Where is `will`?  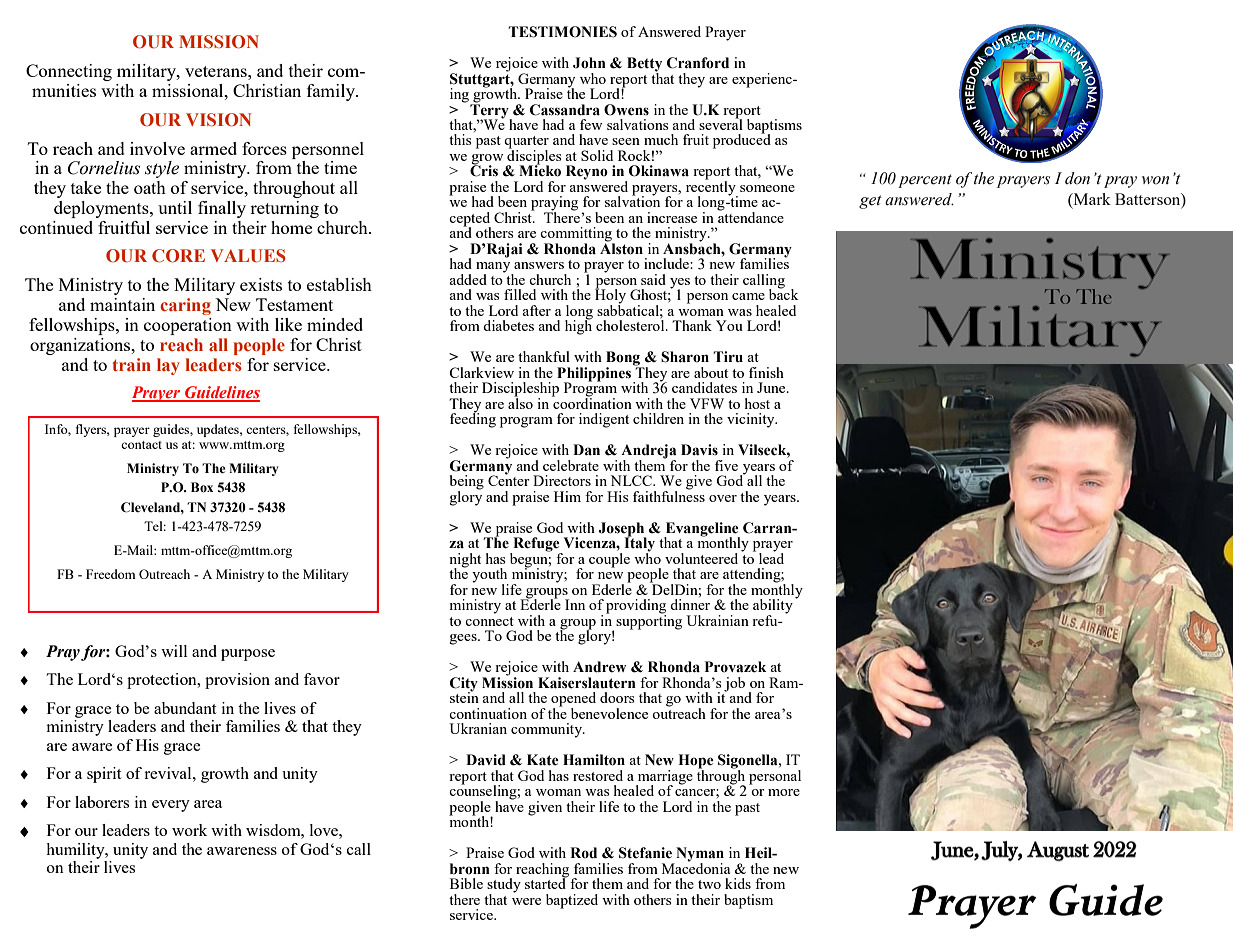
will is located at coordinates (174, 651).
